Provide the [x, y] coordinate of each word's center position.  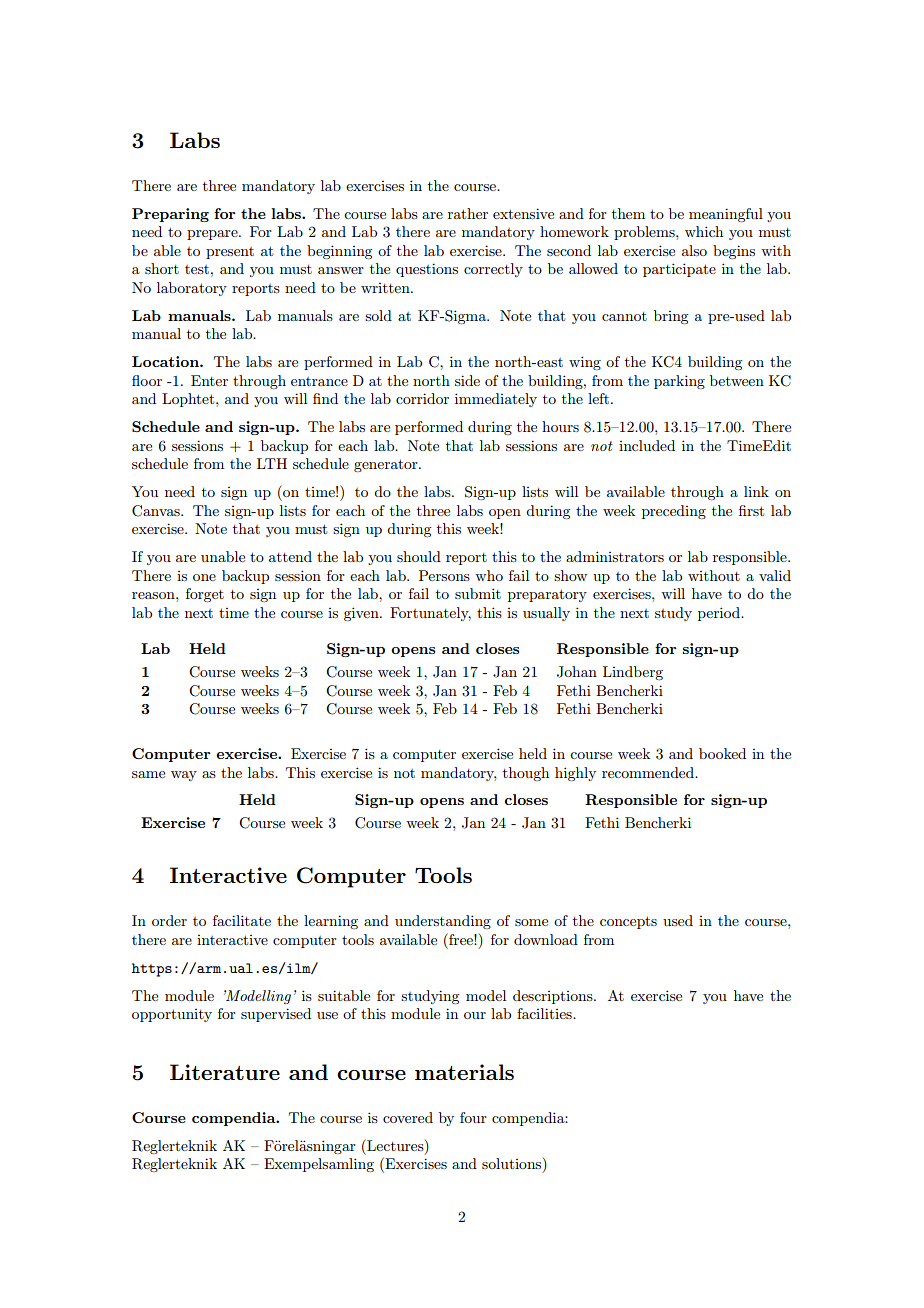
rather [468, 213]
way [184, 776]
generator [387, 465]
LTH [272, 463]
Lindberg [633, 673]
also [694, 250]
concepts [628, 922]
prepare [213, 235]
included [647, 445]
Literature [225, 1072]
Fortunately [430, 614]
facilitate [242, 920]
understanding [443, 922]
